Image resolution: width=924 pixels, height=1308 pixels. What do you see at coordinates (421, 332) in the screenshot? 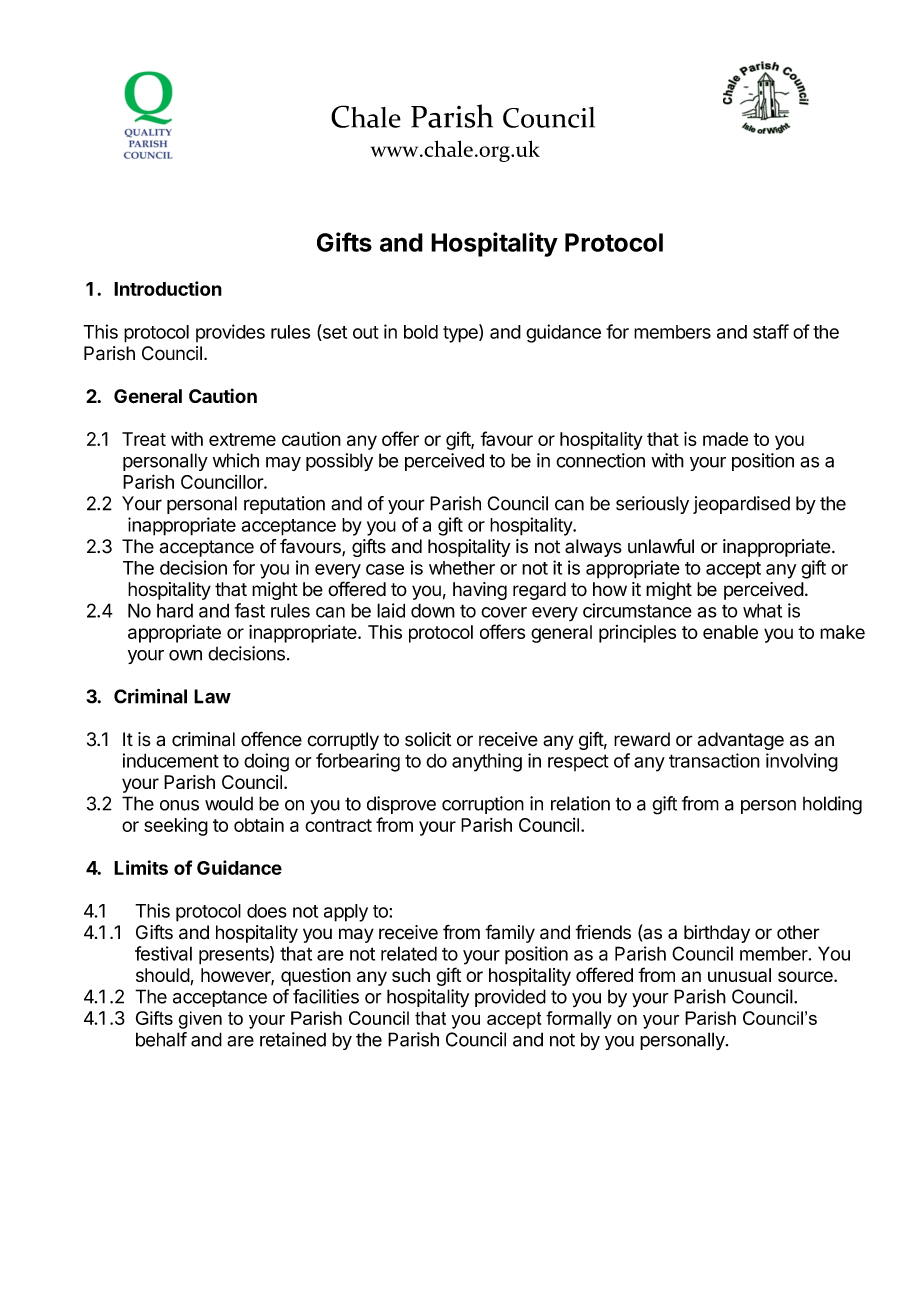
I see `bold` at bounding box center [421, 332].
